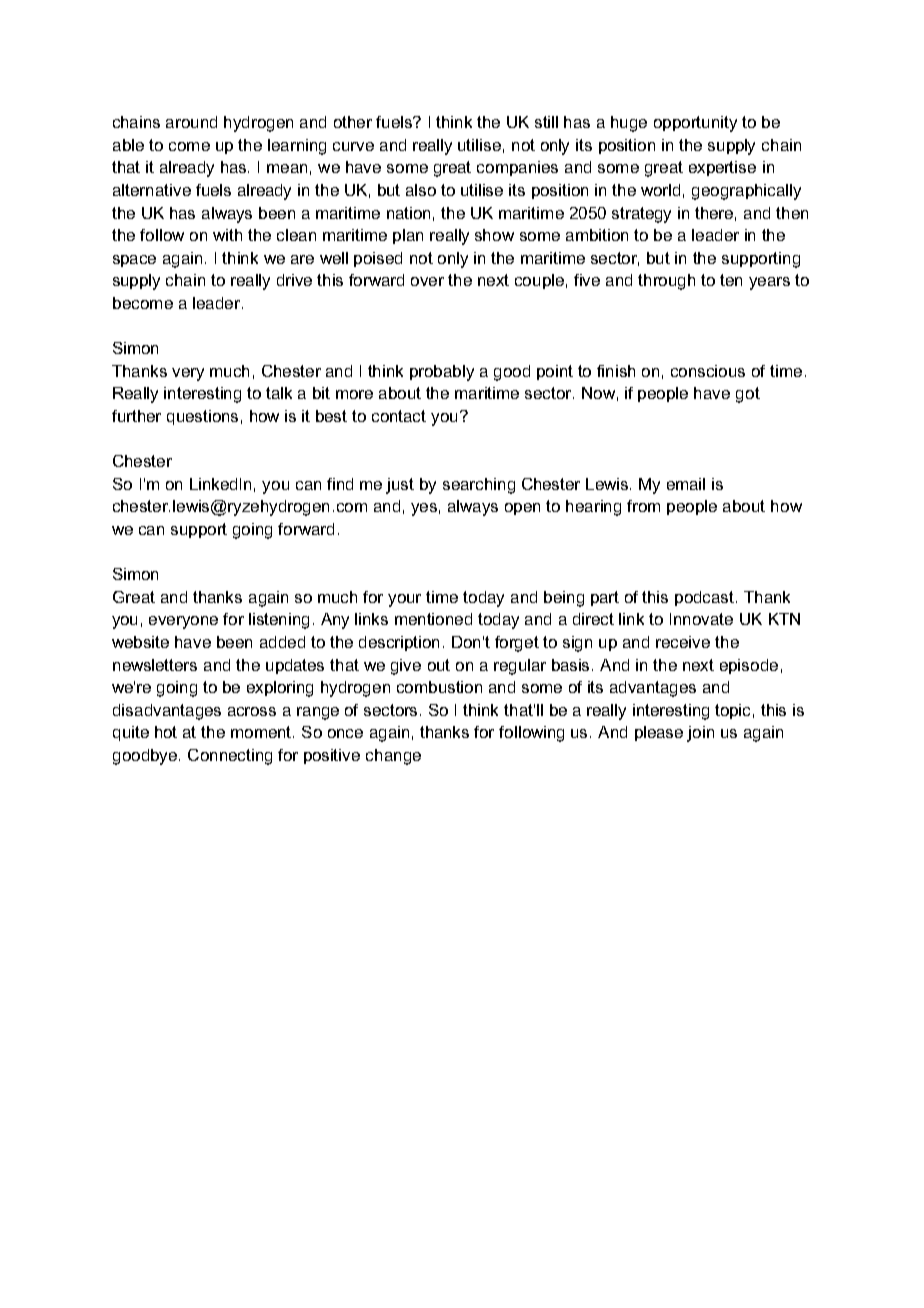 This page has height=1308, width=924. I want to click on email, so click(686, 484).
